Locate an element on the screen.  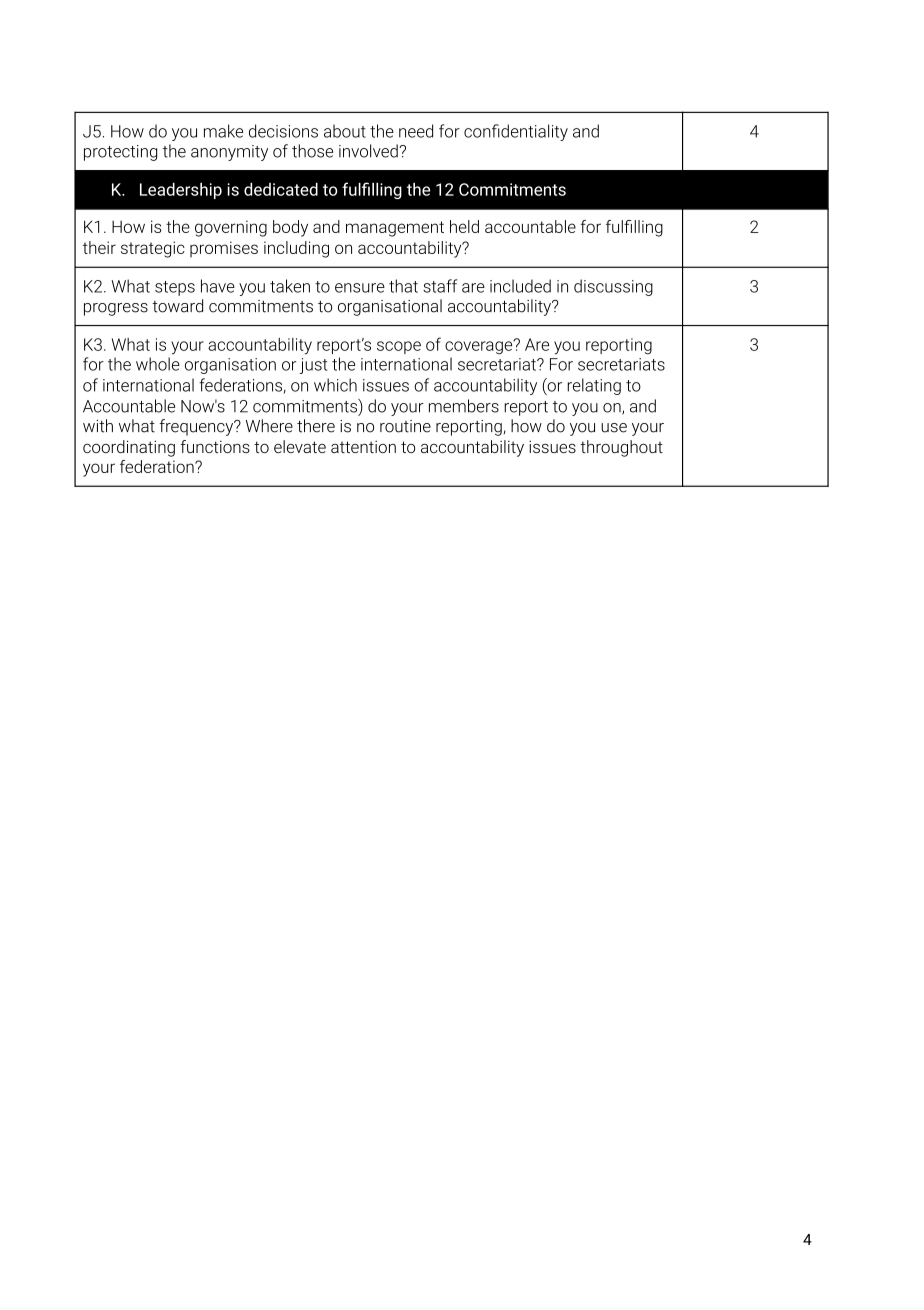
about is located at coordinates (345, 131).
